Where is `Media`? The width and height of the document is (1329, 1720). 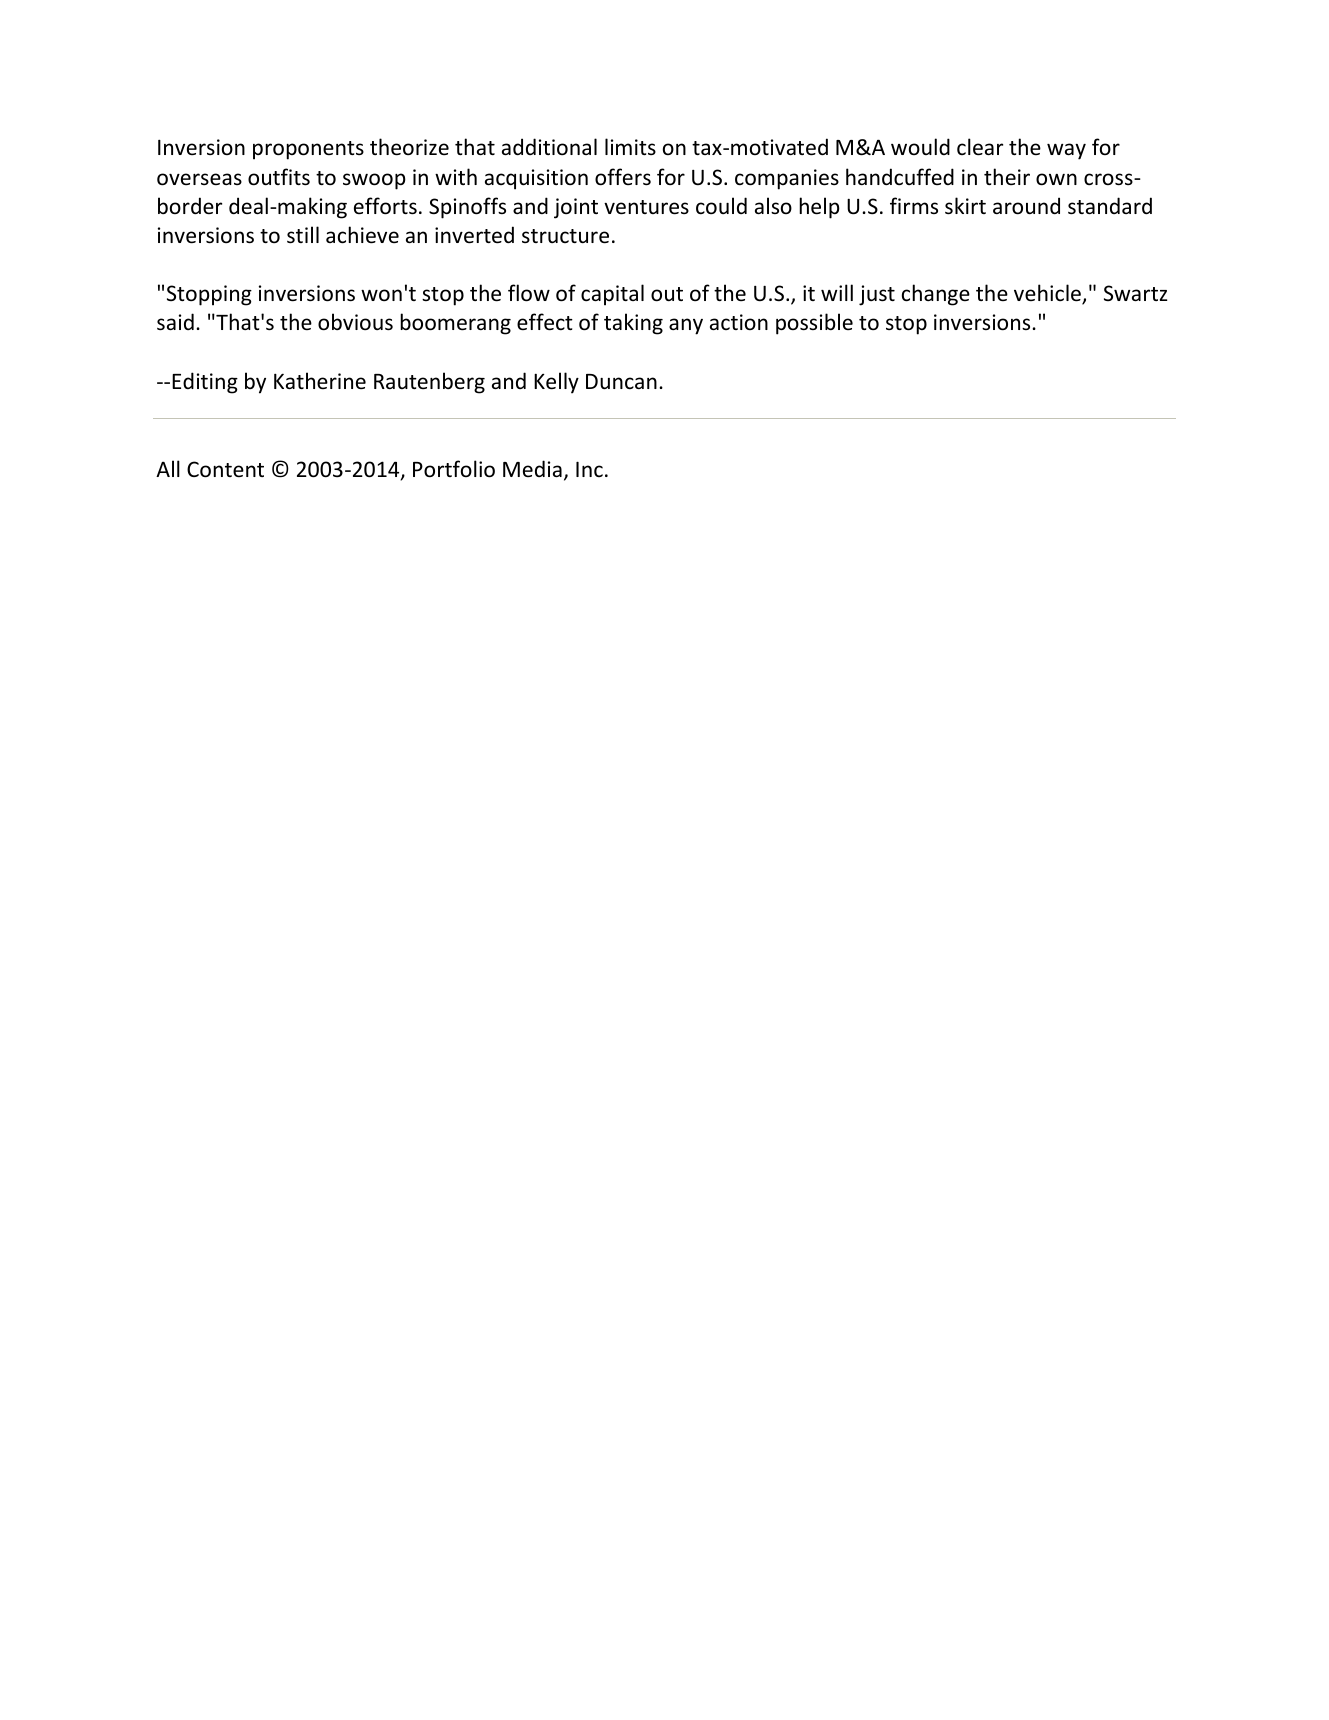 Media is located at coordinates (532, 468).
